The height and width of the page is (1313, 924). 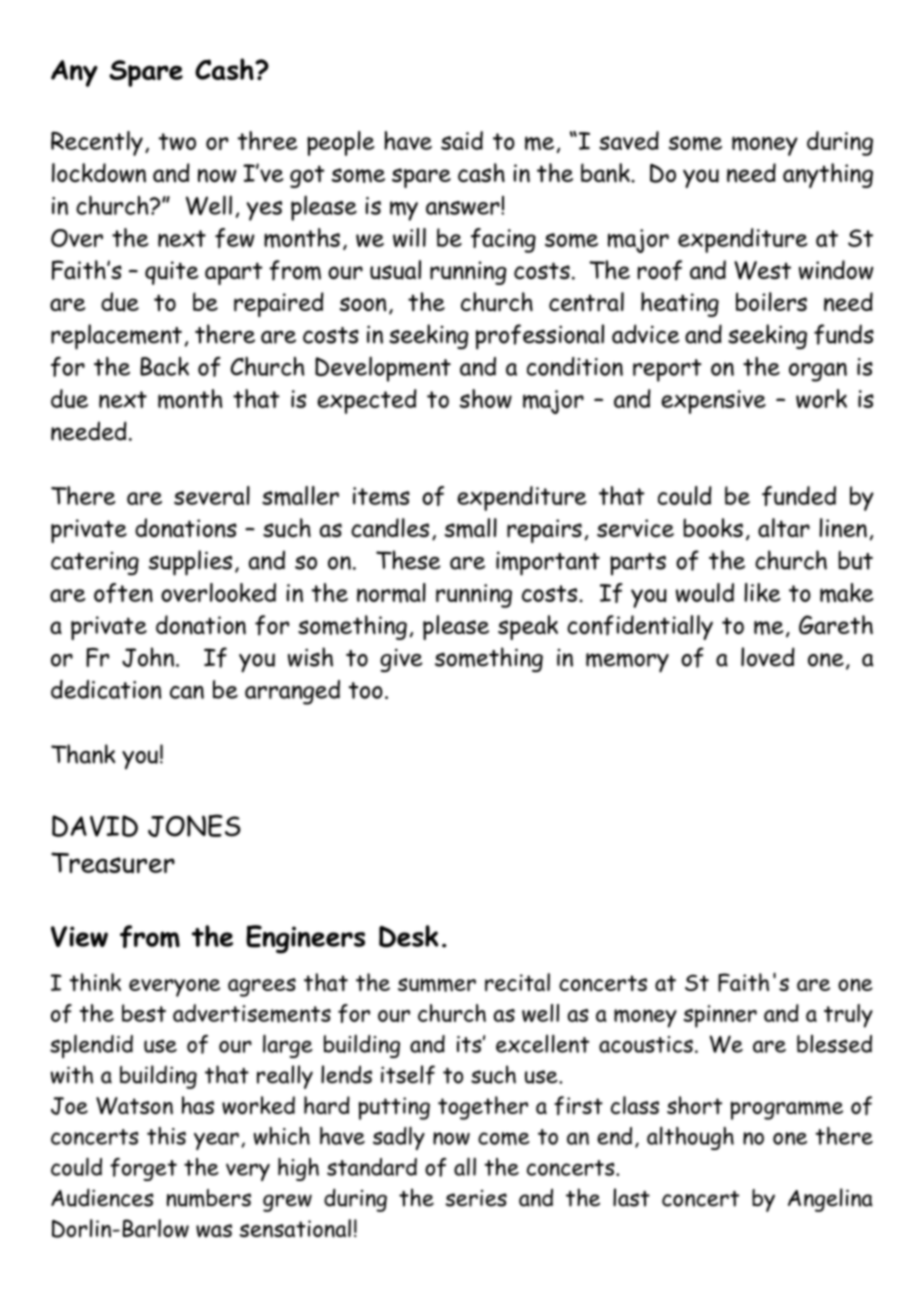 I want to click on Treasurer, so click(x=113, y=863).
